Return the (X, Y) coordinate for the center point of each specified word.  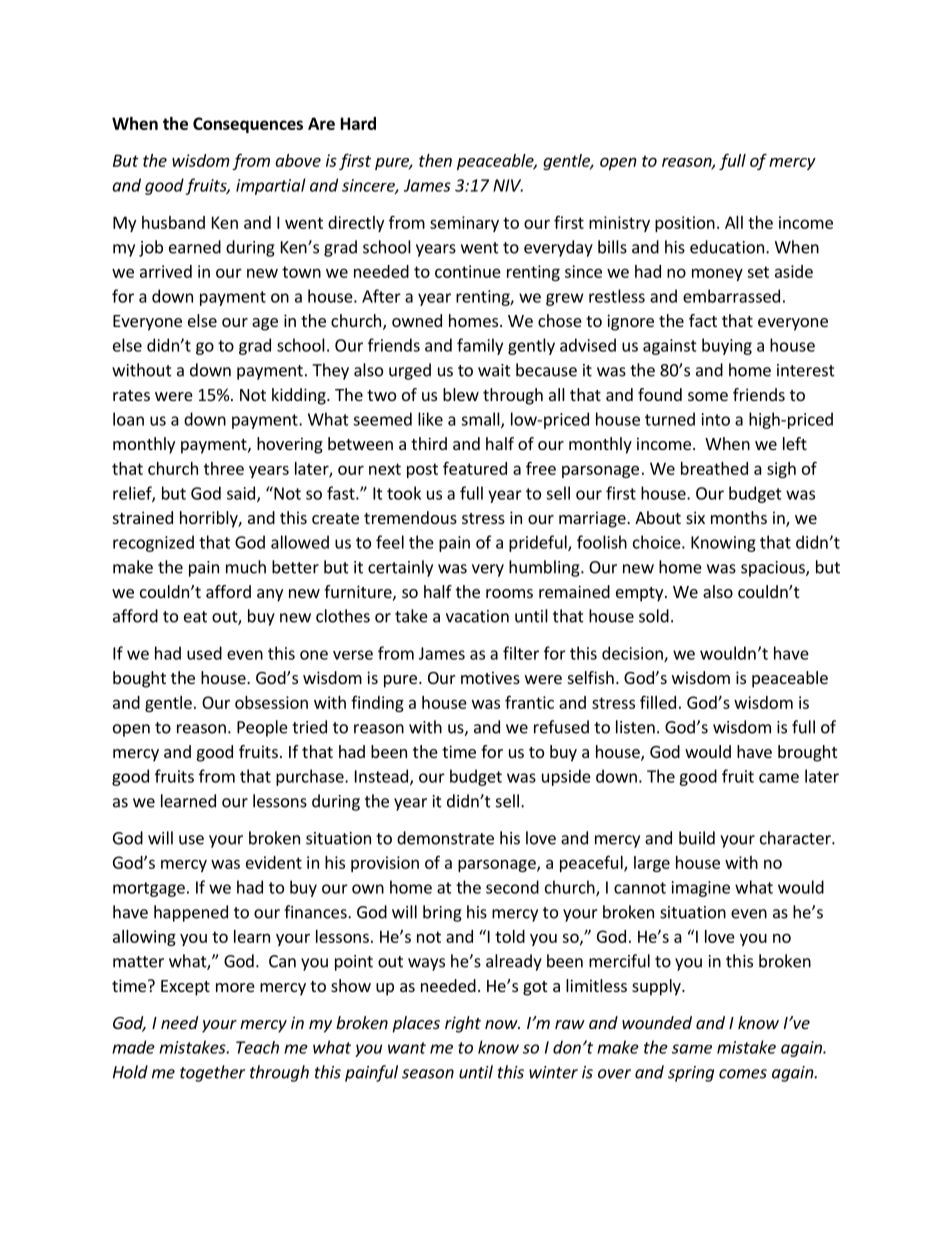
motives (490, 677)
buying (727, 346)
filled (658, 702)
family (480, 346)
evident (274, 862)
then (435, 160)
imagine (701, 889)
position (685, 224)
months (739, 517)
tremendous (410, 517)
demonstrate (445, 838)
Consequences (248, 125)
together (212, 1073)
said (241, 493)
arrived (166, 271)
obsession (271, 702)
